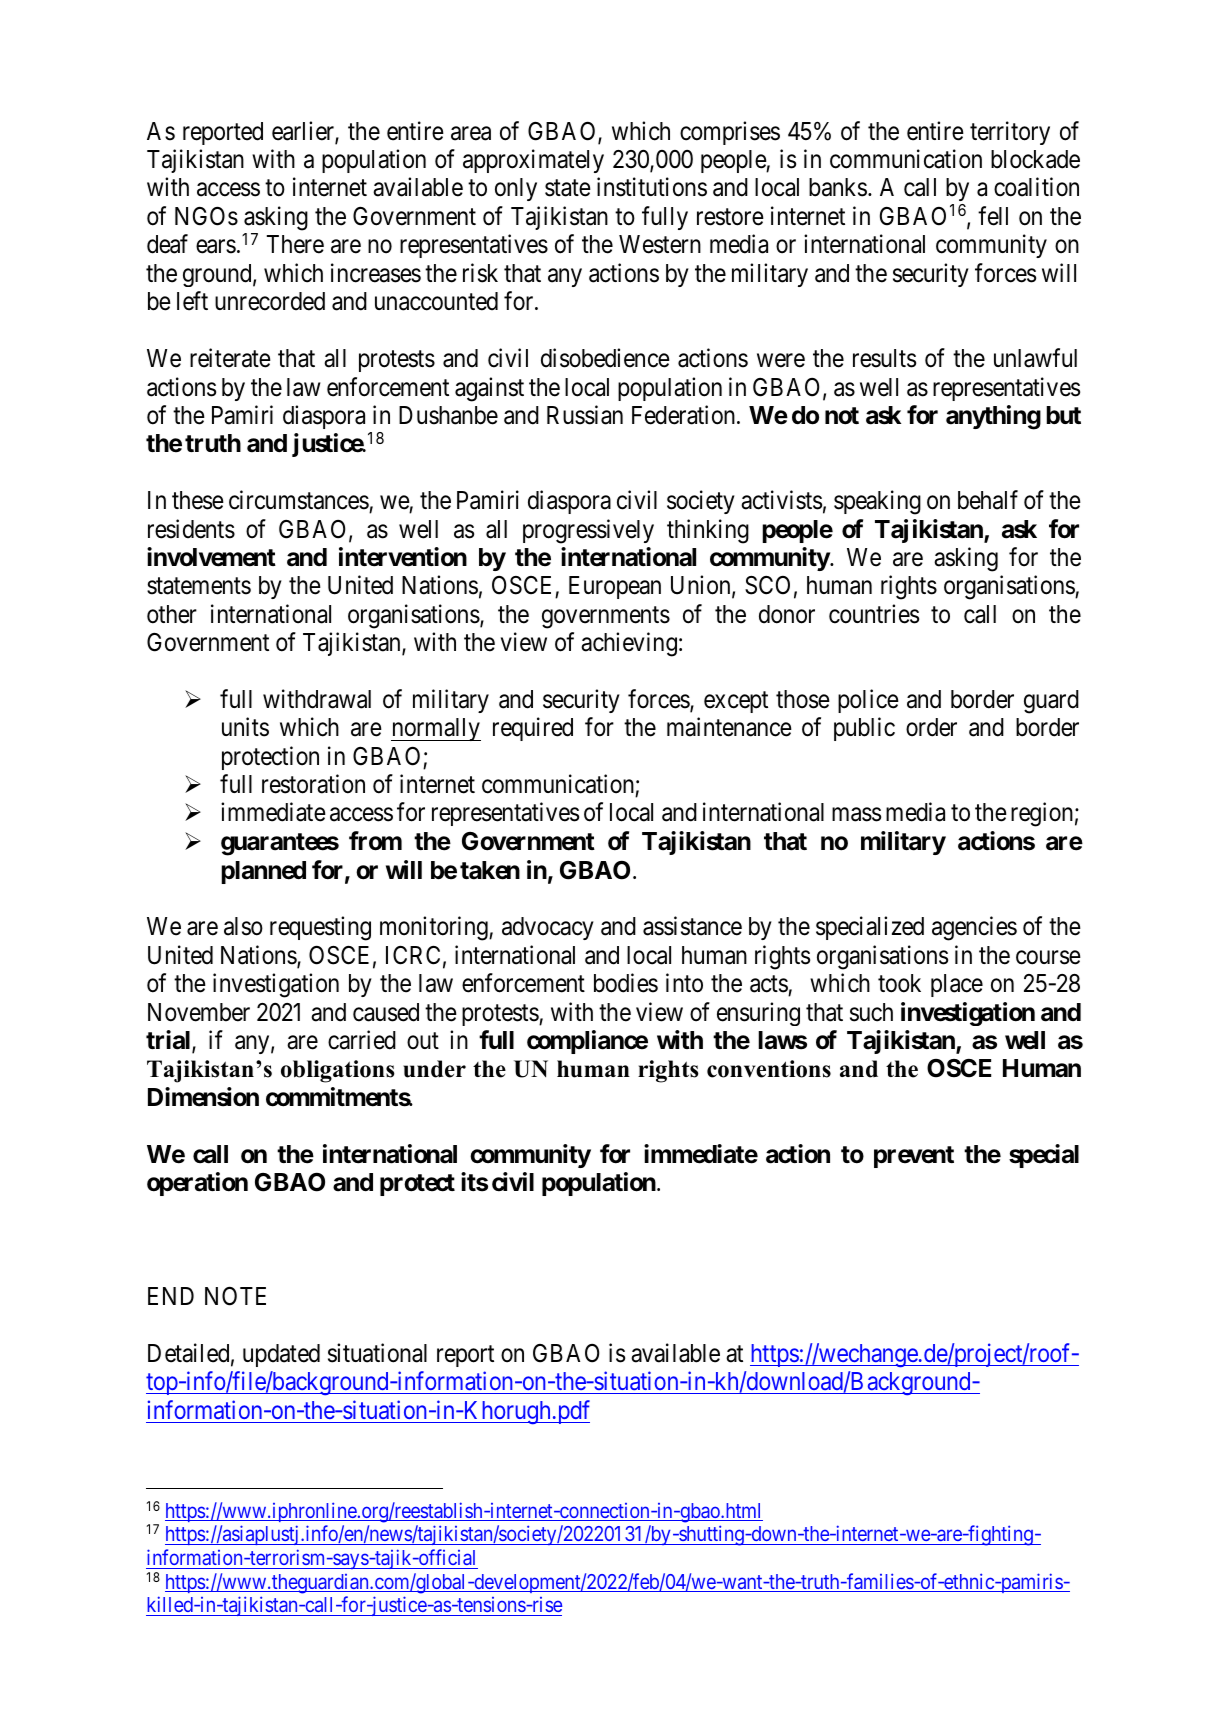 The width and height of the page is (1226, 1734). Describe the element at coordinates (281, 1355) in the page. I see `updated` at that location.
